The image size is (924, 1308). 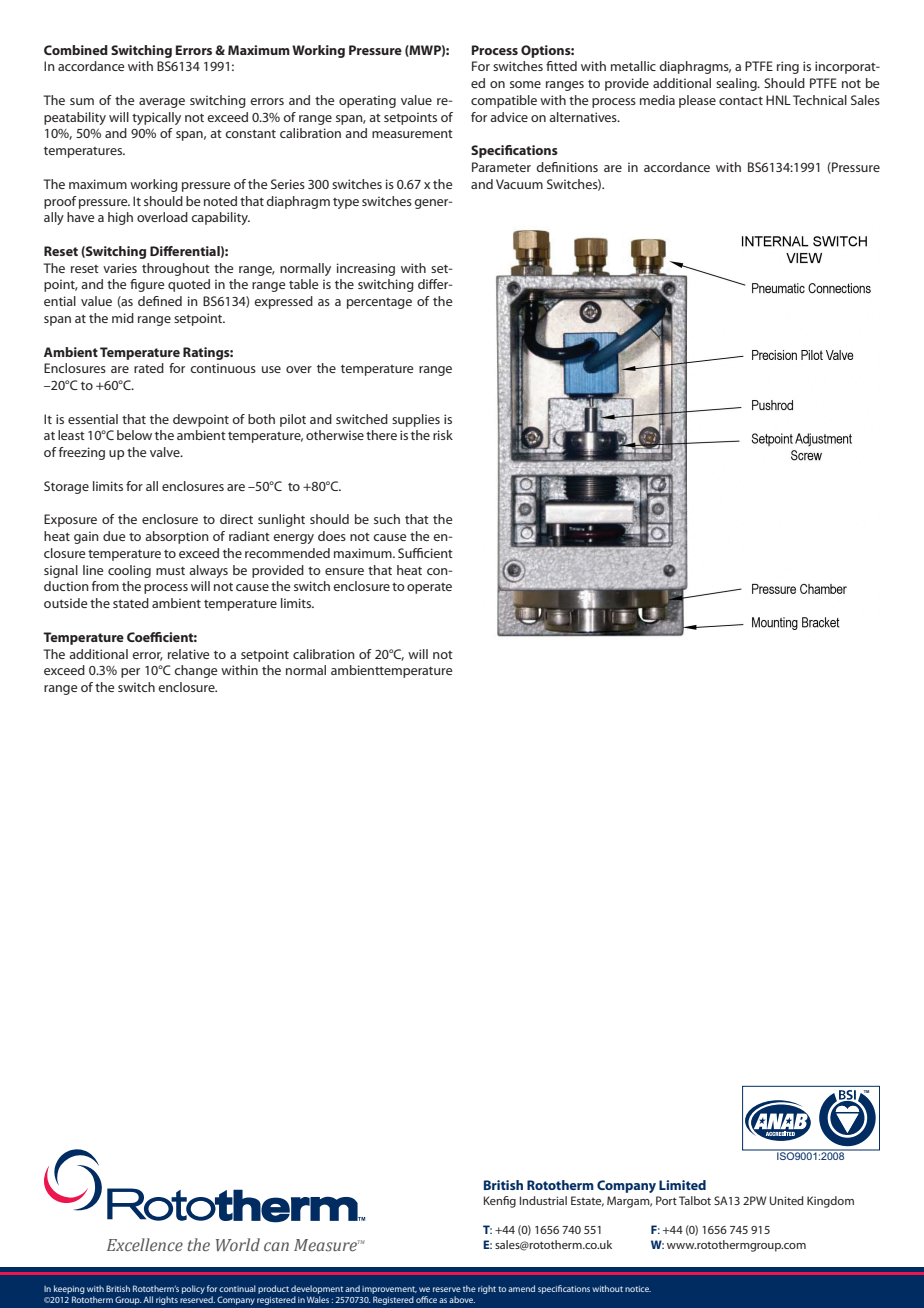 What do you see at coordinates (193, 1289) in the document?
I see `policy` at bounding box center [193, 1289].
